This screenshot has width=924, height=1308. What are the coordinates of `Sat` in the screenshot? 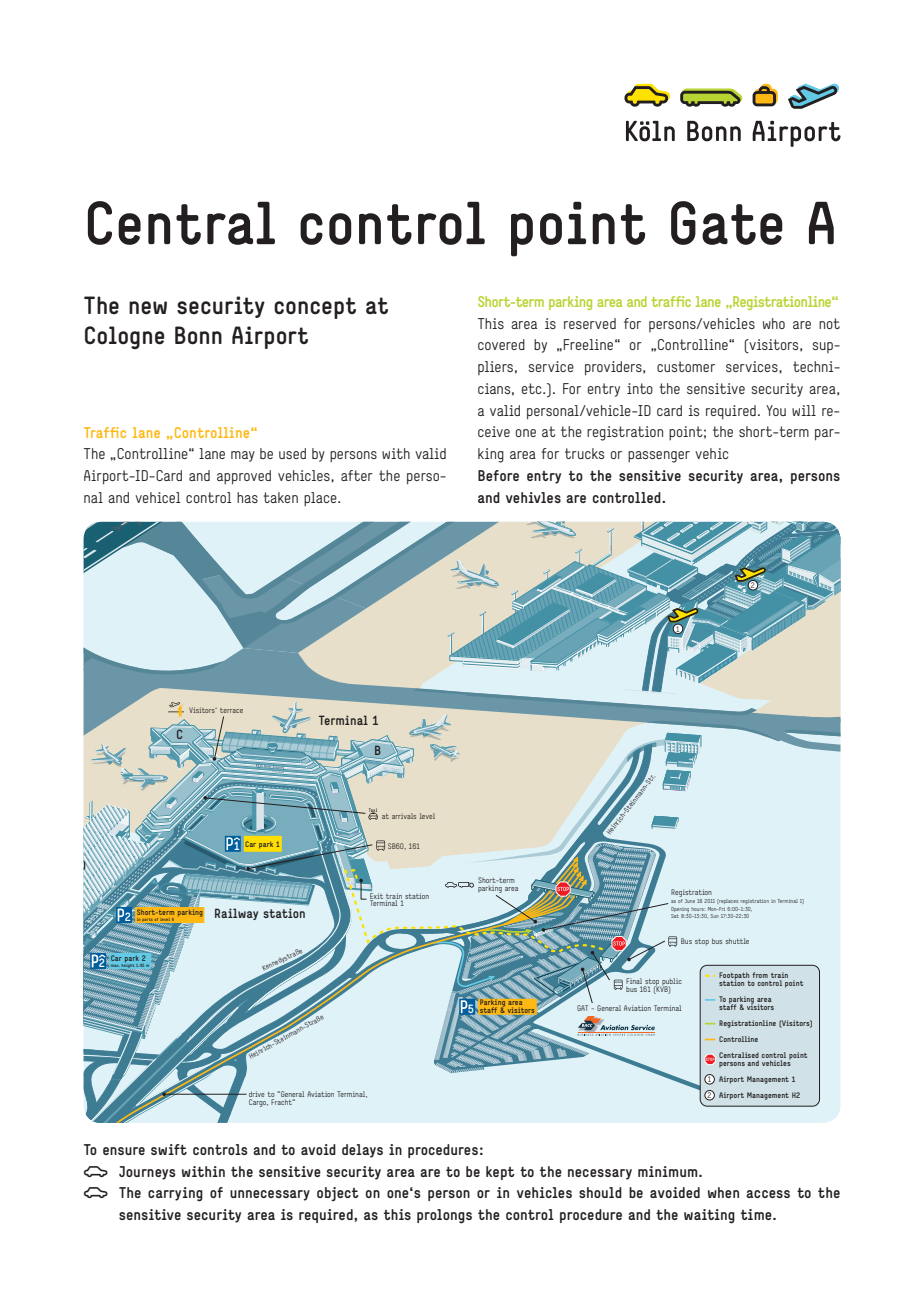 It's located at (675, 916).
